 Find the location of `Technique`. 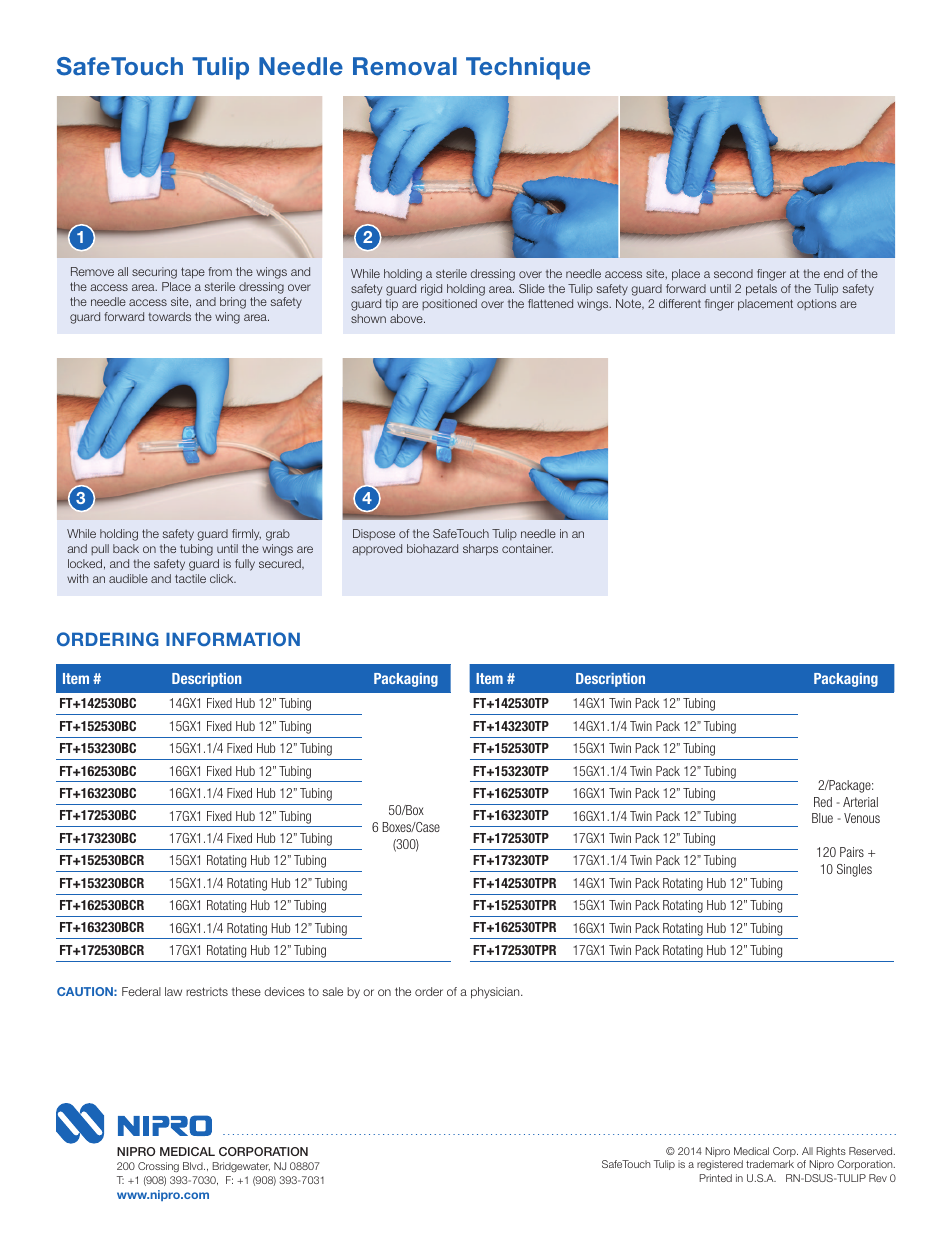

Technique is located at coordinates (528, 68).
